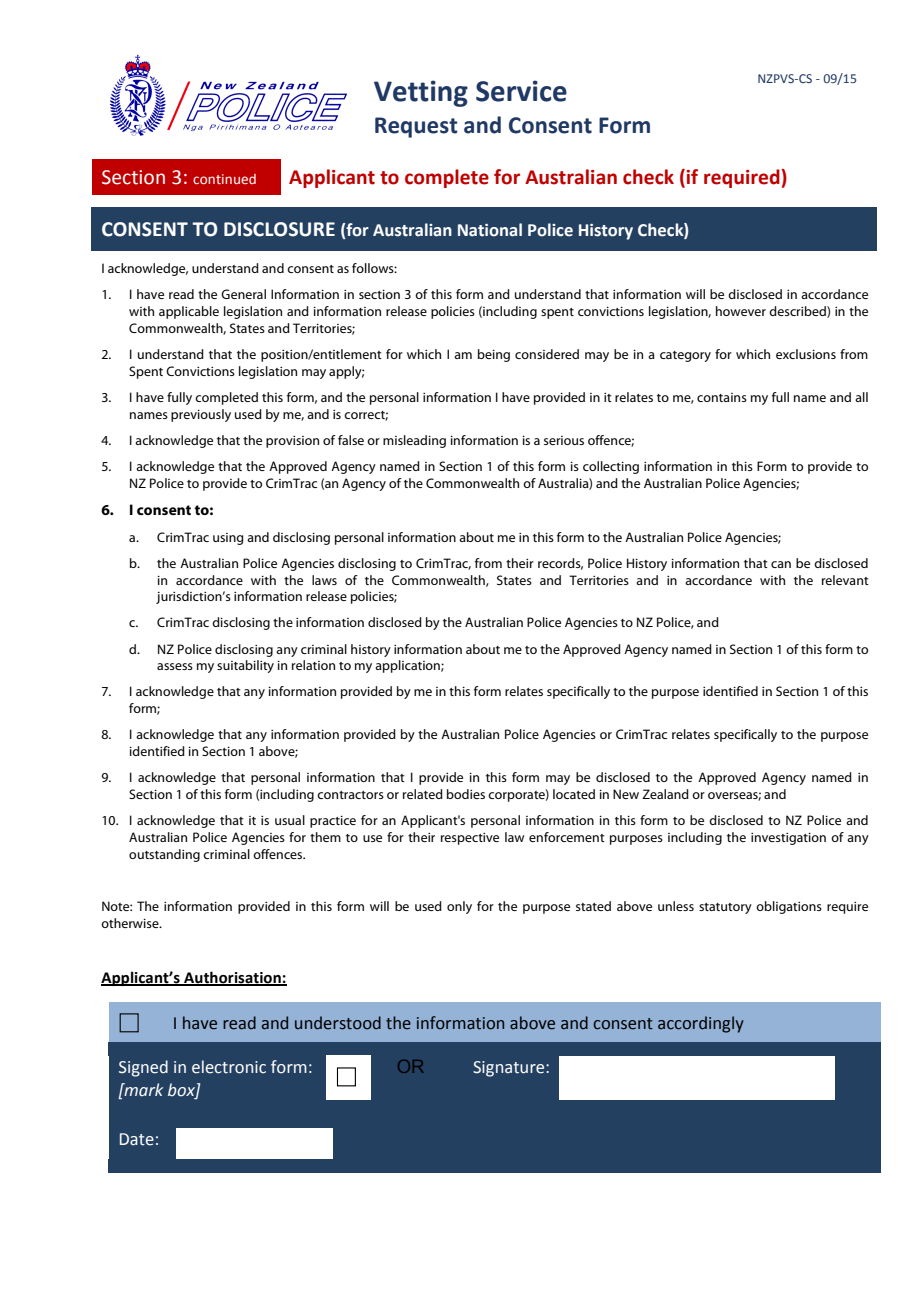 This image has height=1308, width=924. I want to click on previously, so click(201, 415).
